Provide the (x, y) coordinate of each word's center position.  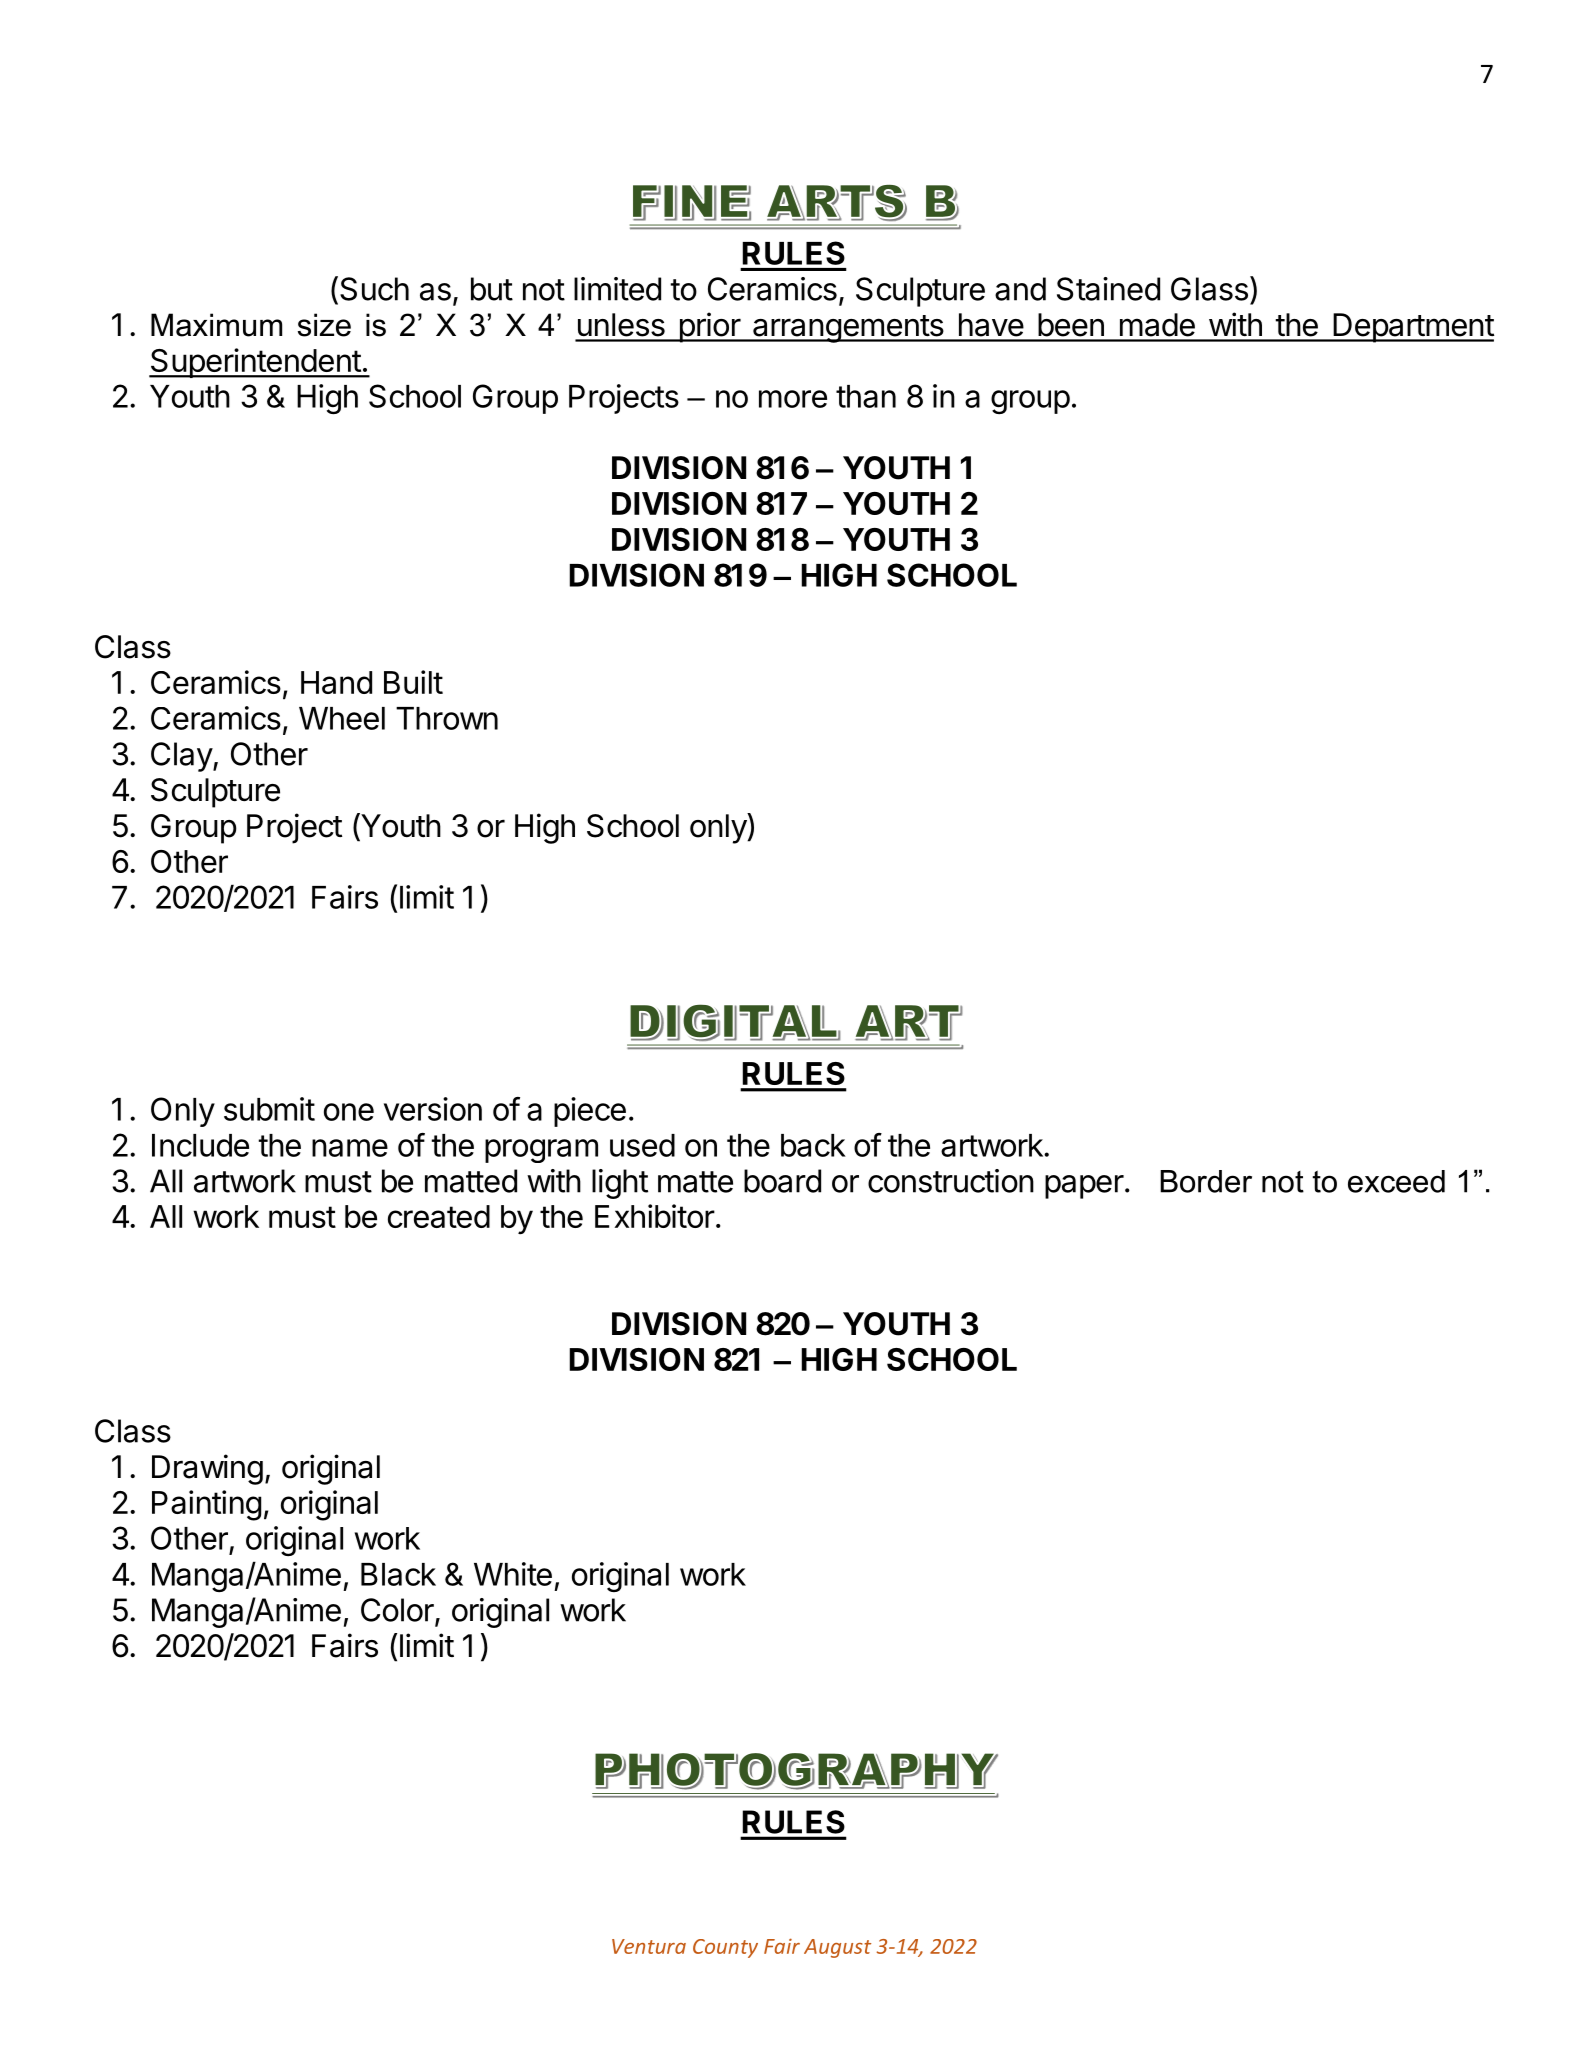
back (813, 1145)
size (324, 325)
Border (1206, 1181)
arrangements (848, 329)
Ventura (649, 1946)
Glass (1209, 289)
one (349, 1112)
